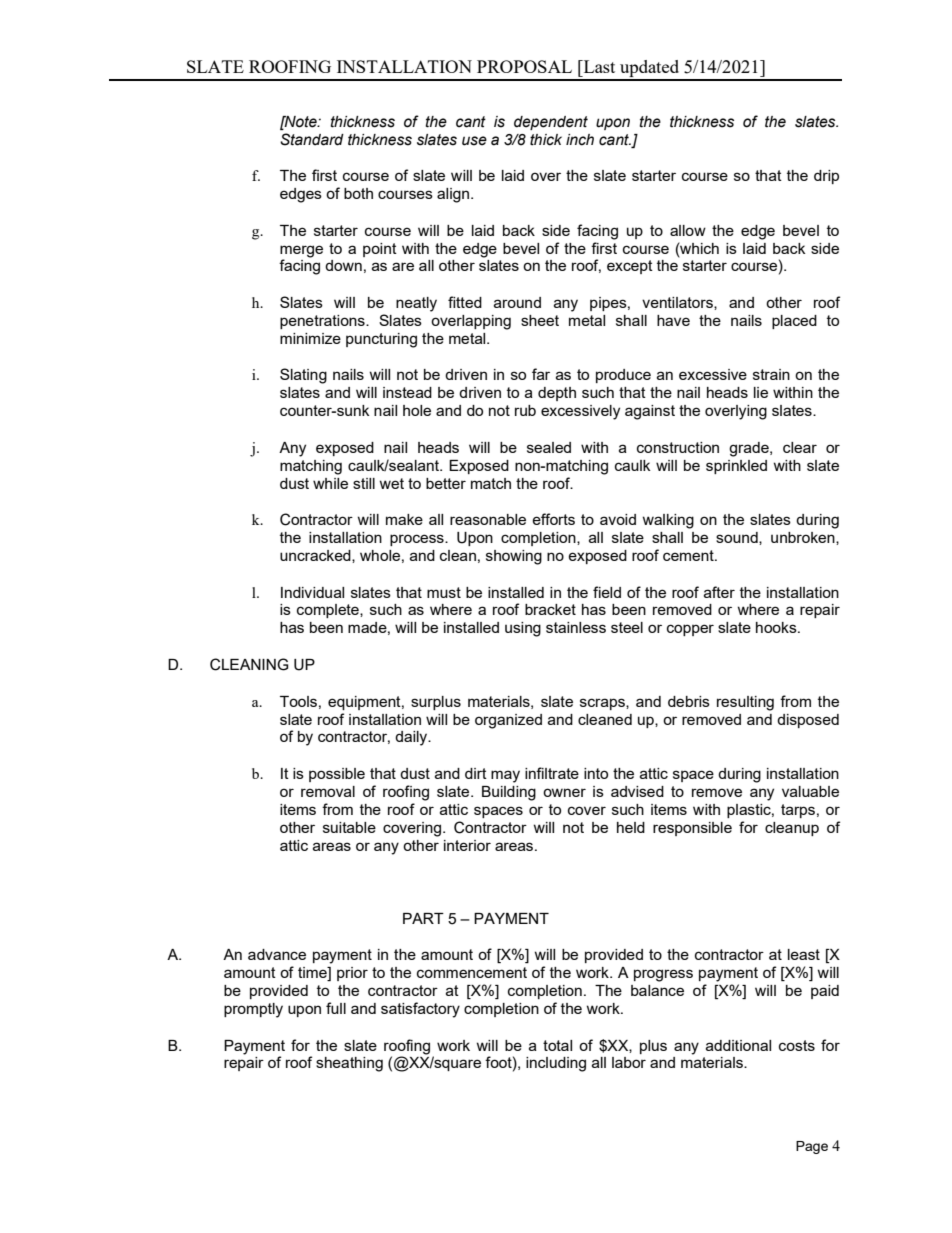 Image resolution: width=952 pixels, height=1233 pixels. Describe the element at coordinates (551, 123) in the image. I see `dependent` at that location.
